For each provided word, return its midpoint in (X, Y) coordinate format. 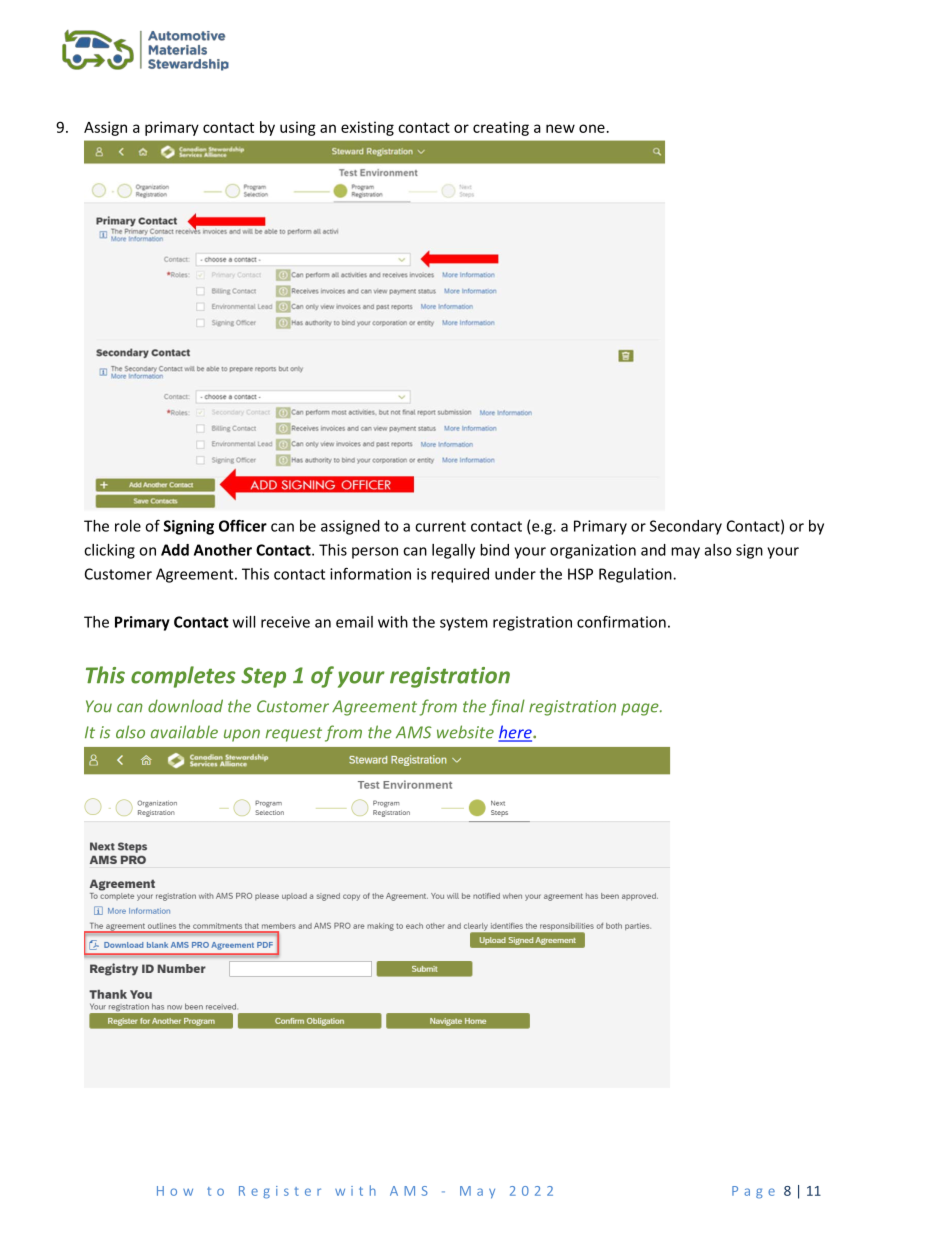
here (516, 733)
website (465, 732)
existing (367, 128)
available (184, 732)
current (440, 526)
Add (175, 550)
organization (593, 551)
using (298, 128)
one (592, 128)
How (175, 1191)
